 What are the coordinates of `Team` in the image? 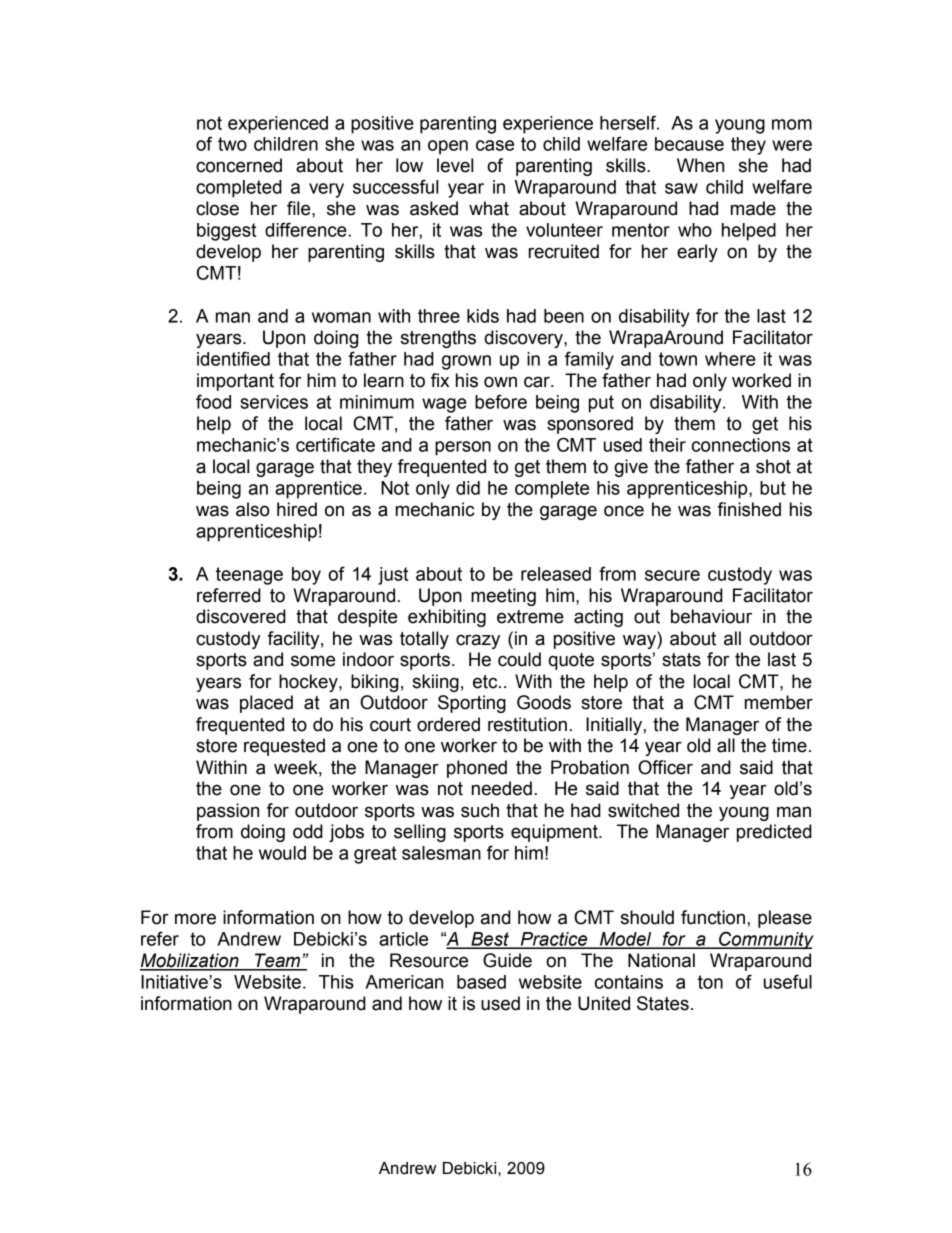 It's located at (278, 961).
